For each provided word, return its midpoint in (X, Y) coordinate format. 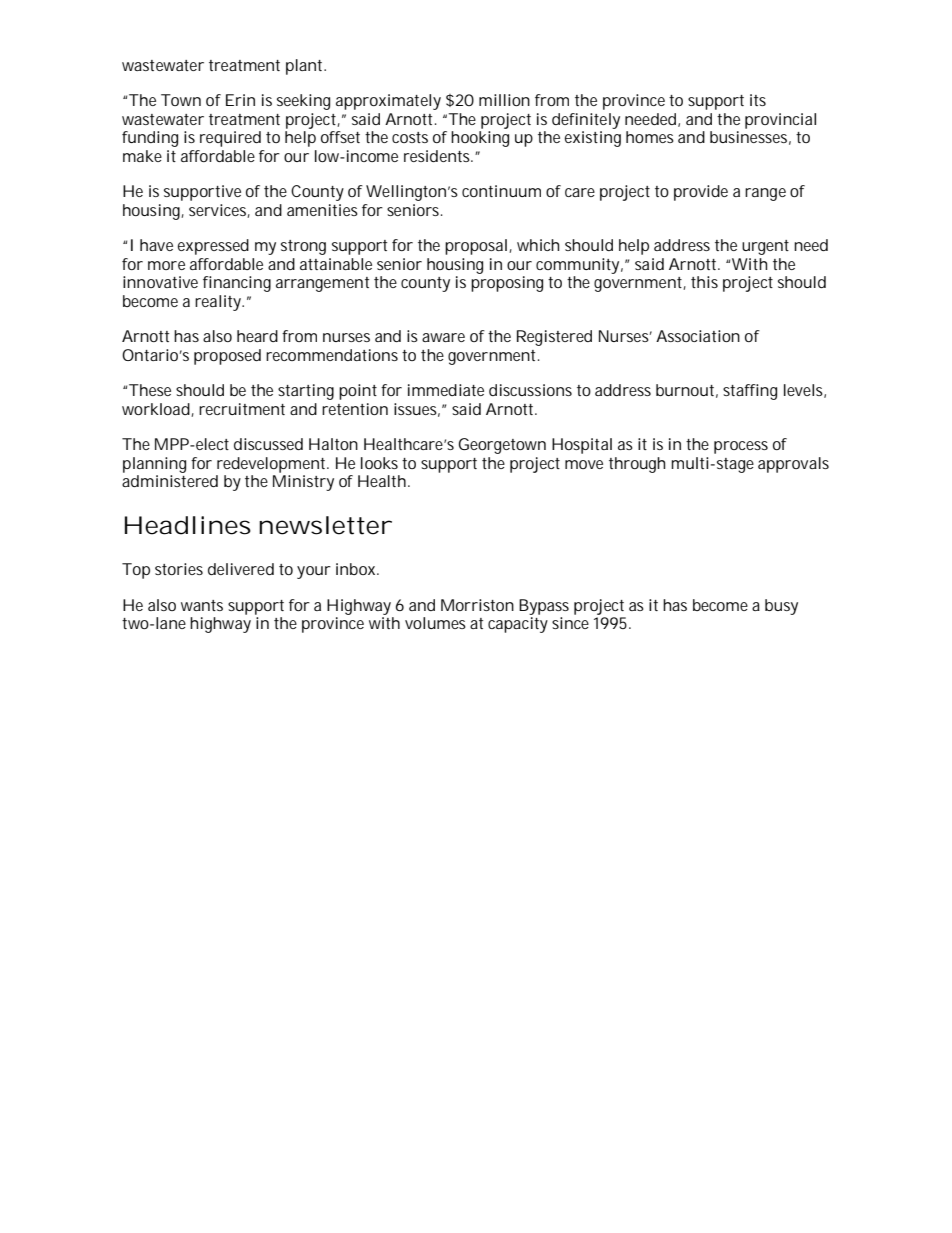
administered (170, 481)
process (741, 447)
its (758, 100)
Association (698, 336)
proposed (227, 357)
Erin (240, 100)
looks (379, 463)
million (504, 100)
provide (701, 193)
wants (202, 605)
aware (443, 337)
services (219, 211)
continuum (501, 191)
